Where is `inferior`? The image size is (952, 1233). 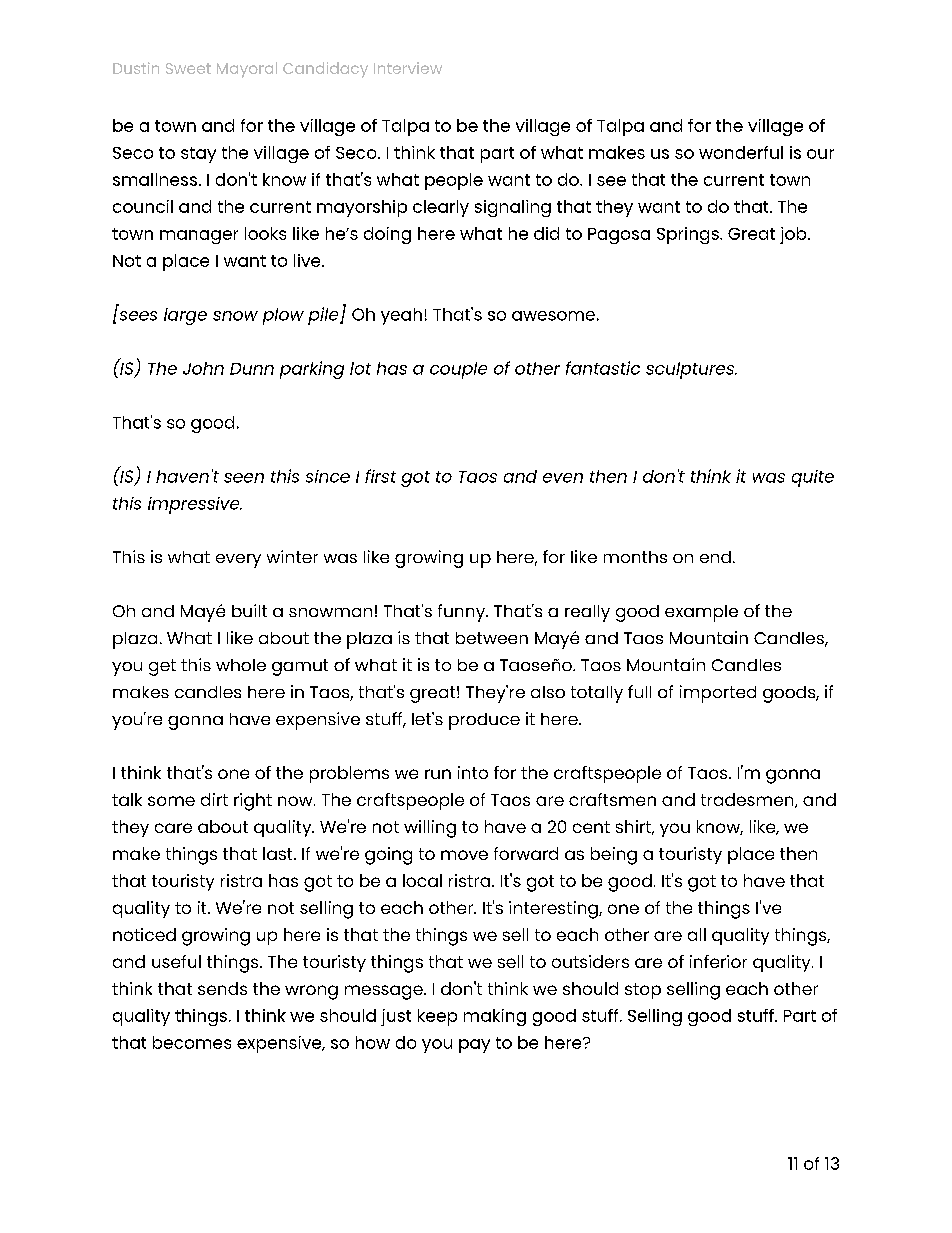
inferior is located at coordinates (718, 961).
